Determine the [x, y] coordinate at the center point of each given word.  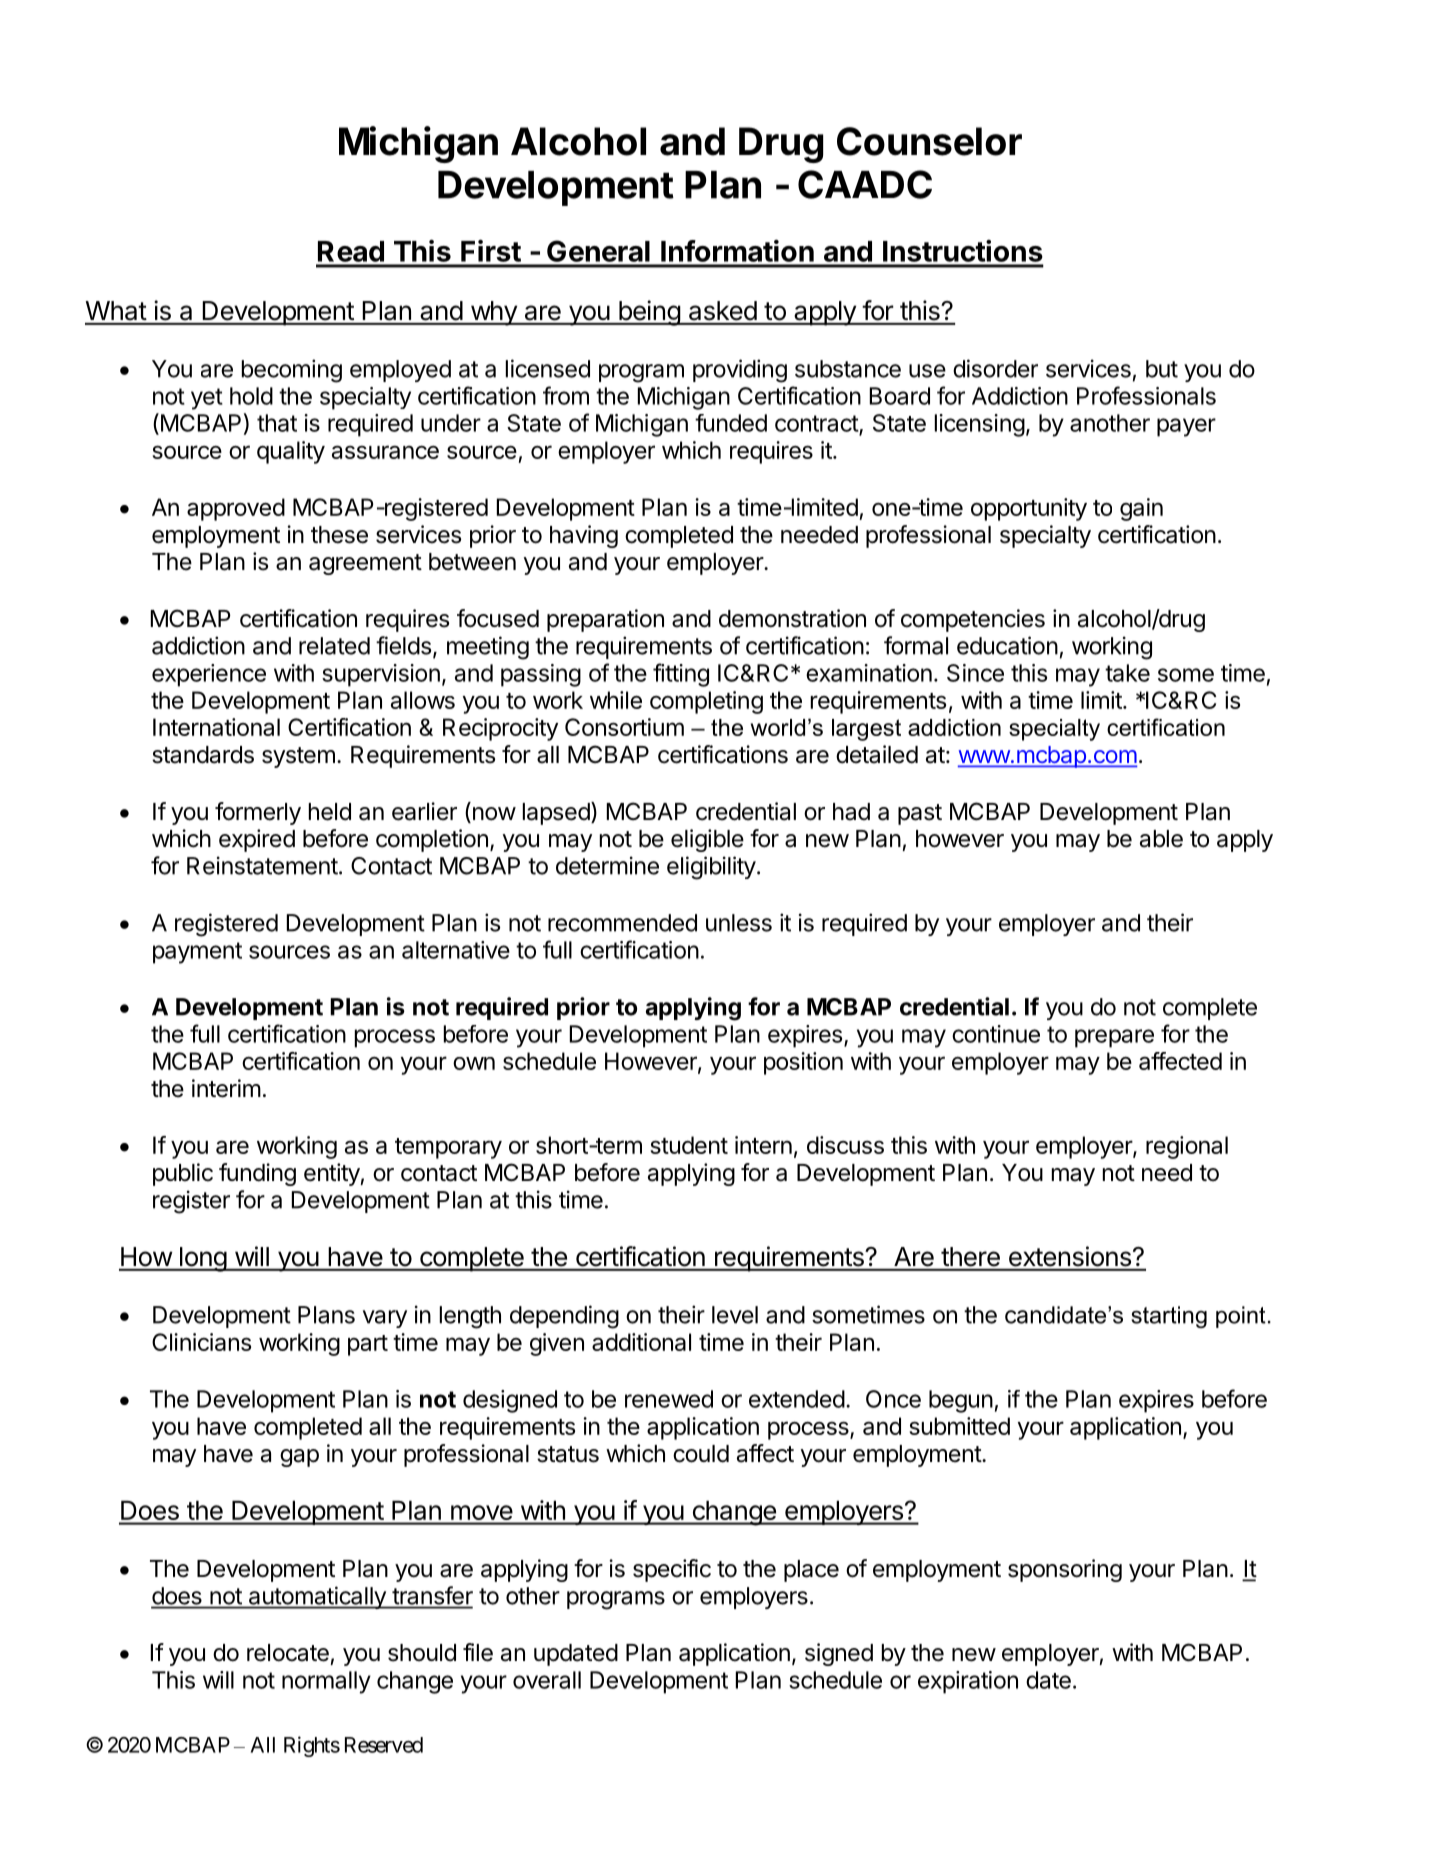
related [334, 646]
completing [706, 702]
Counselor [929, 141]
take [1127, 673]
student [689, 1145]
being [649, 313]
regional [1187, 1147]
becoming [292, 371]
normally [326, 1682]
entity [332, 1174]
